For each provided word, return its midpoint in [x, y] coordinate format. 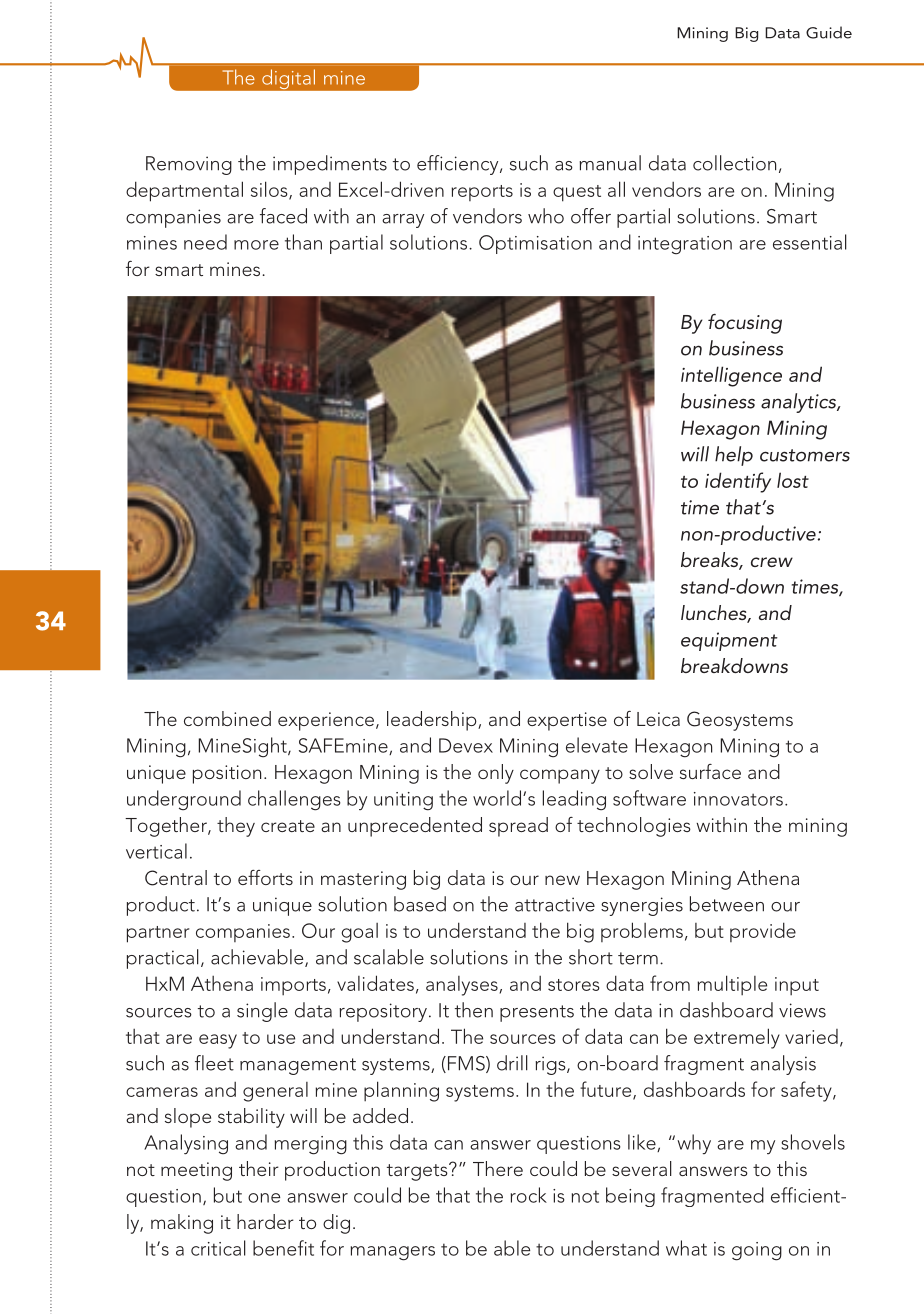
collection [734, 163]
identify [738, 482]
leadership [433, 721]
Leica [658, 719]
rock [529, 1195]
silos [270, 190]
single [262, 1012]
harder [265, 1221]
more [256, 245]
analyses [462, 986]
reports [482, 193]
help [734, 456]
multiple [732, 985]
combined [227, 718]
